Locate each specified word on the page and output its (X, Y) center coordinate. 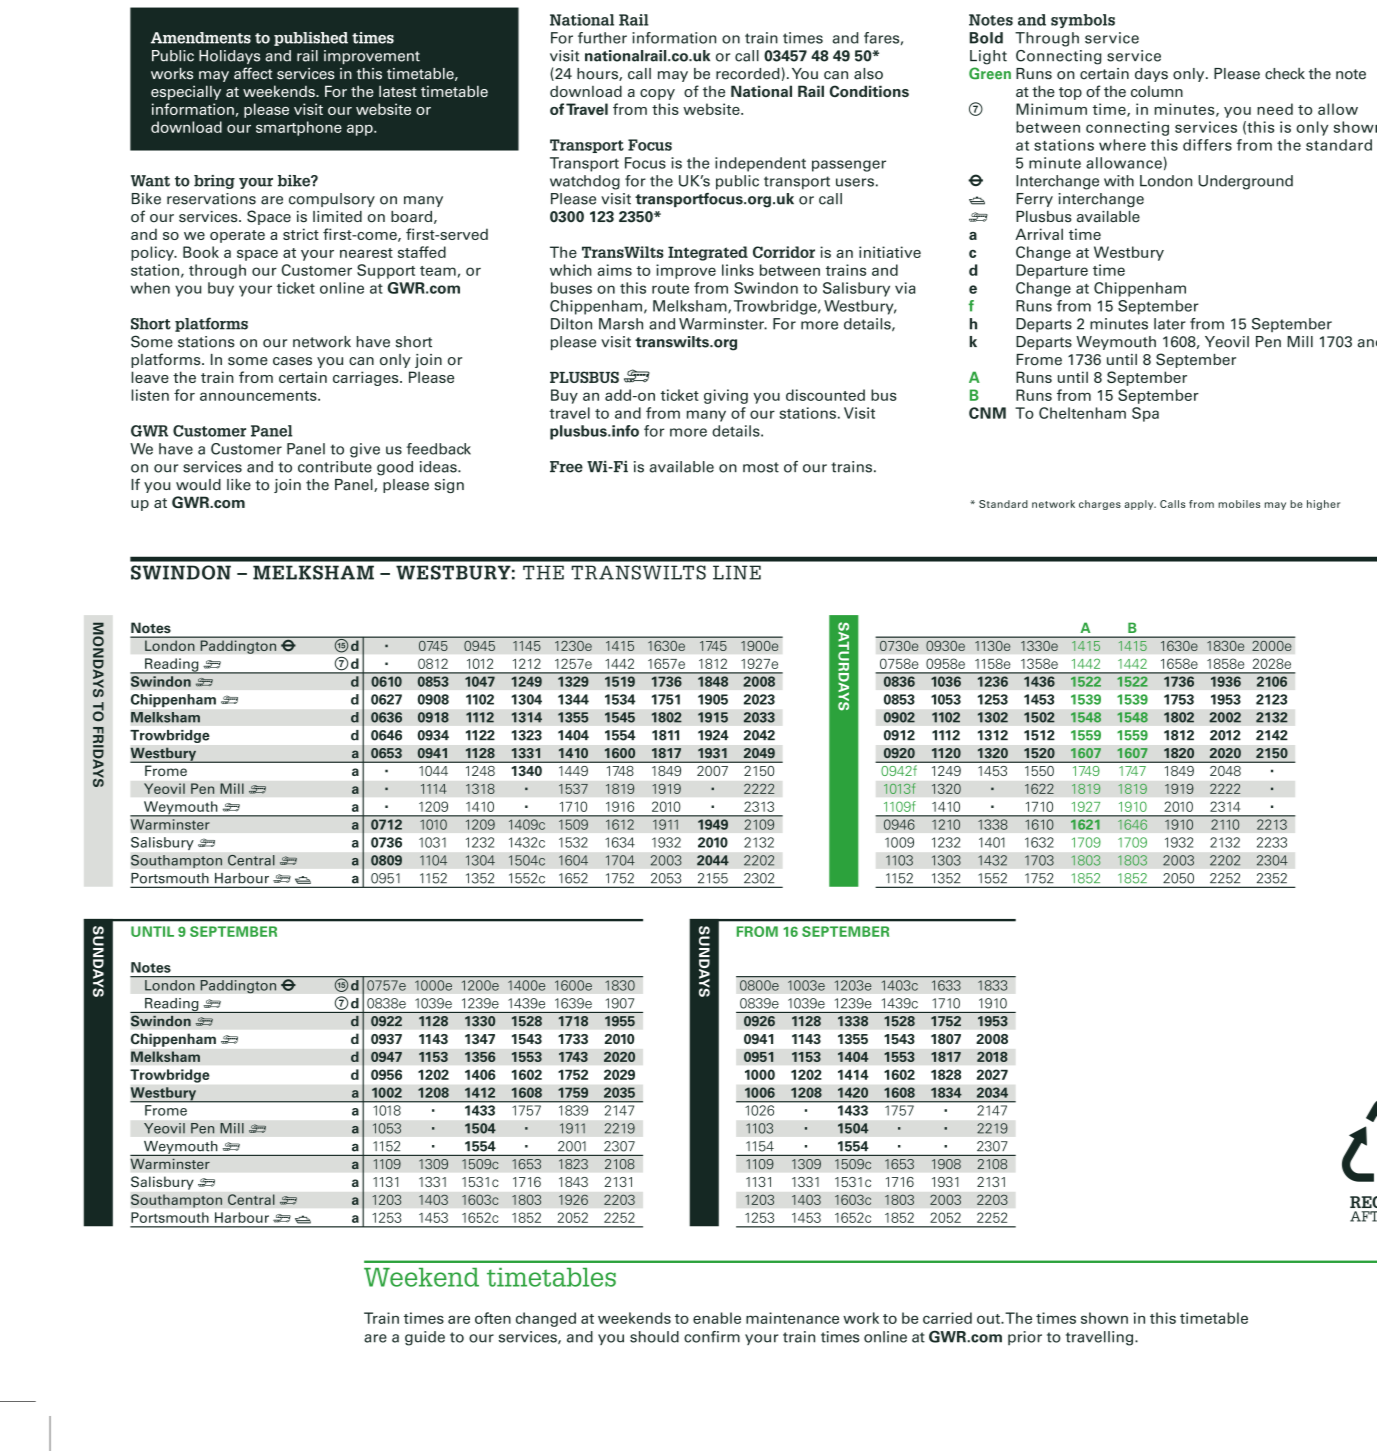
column (1157, 91)
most (761, 467)
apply (1140, 505)
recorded (748, 74)
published (311, 39)
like (239, 485)
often (493, 1318)
